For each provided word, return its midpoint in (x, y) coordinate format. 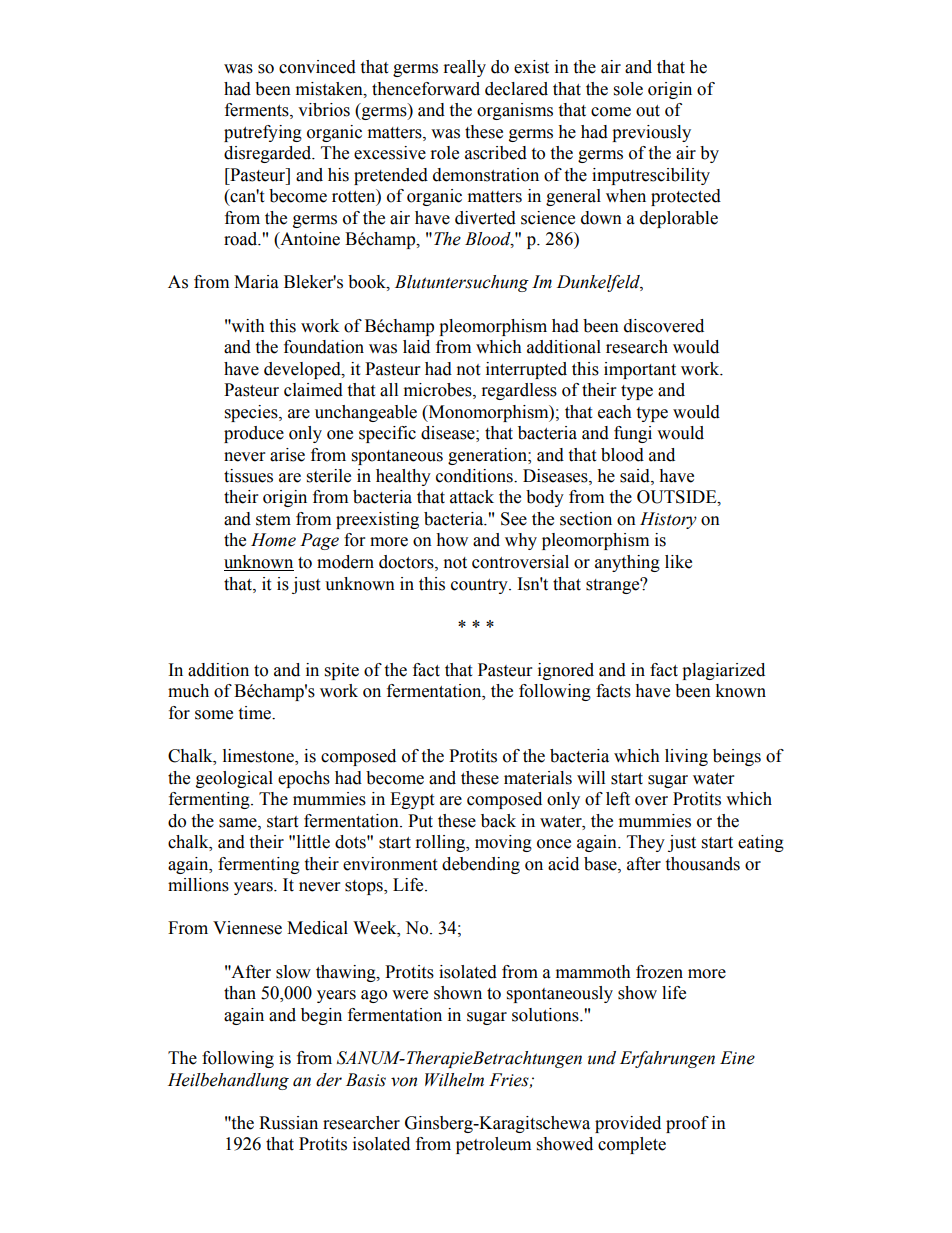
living (686, 757)
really (465, 68)
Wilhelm (454, 1080)
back (498, 821)
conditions (475, 476)
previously (651, 133)
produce (254, 434)
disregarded (269, 154)
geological (234, 779)
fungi (633, 434)
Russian (288, 1123)
